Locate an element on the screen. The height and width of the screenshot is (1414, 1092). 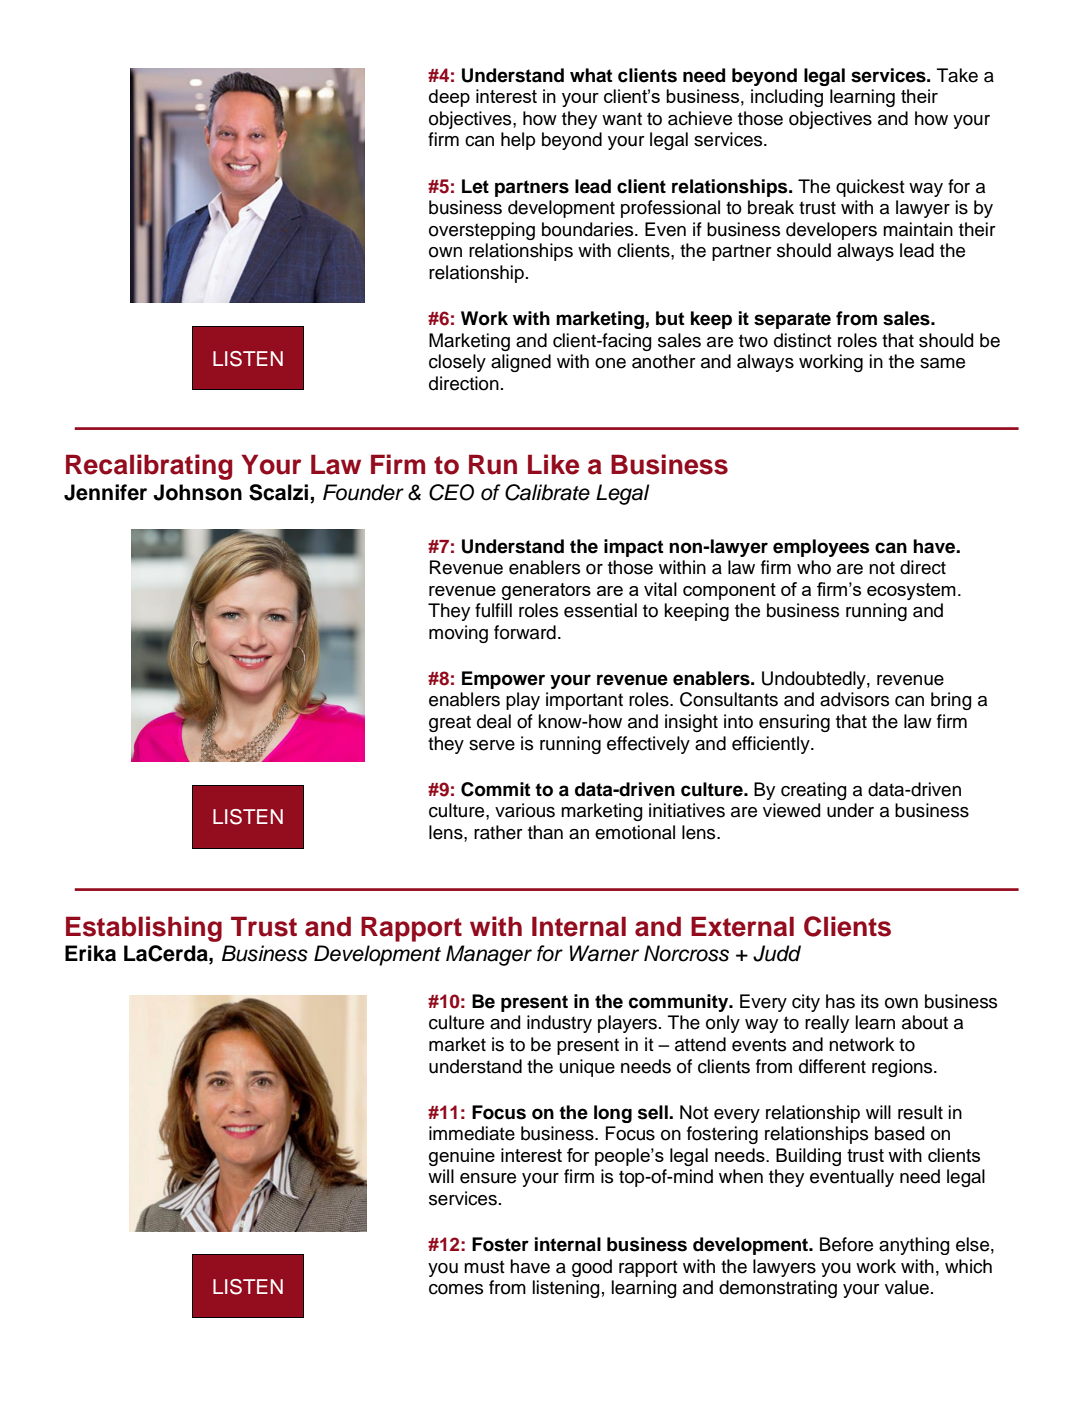
great is located at coordinates (450, 723).
